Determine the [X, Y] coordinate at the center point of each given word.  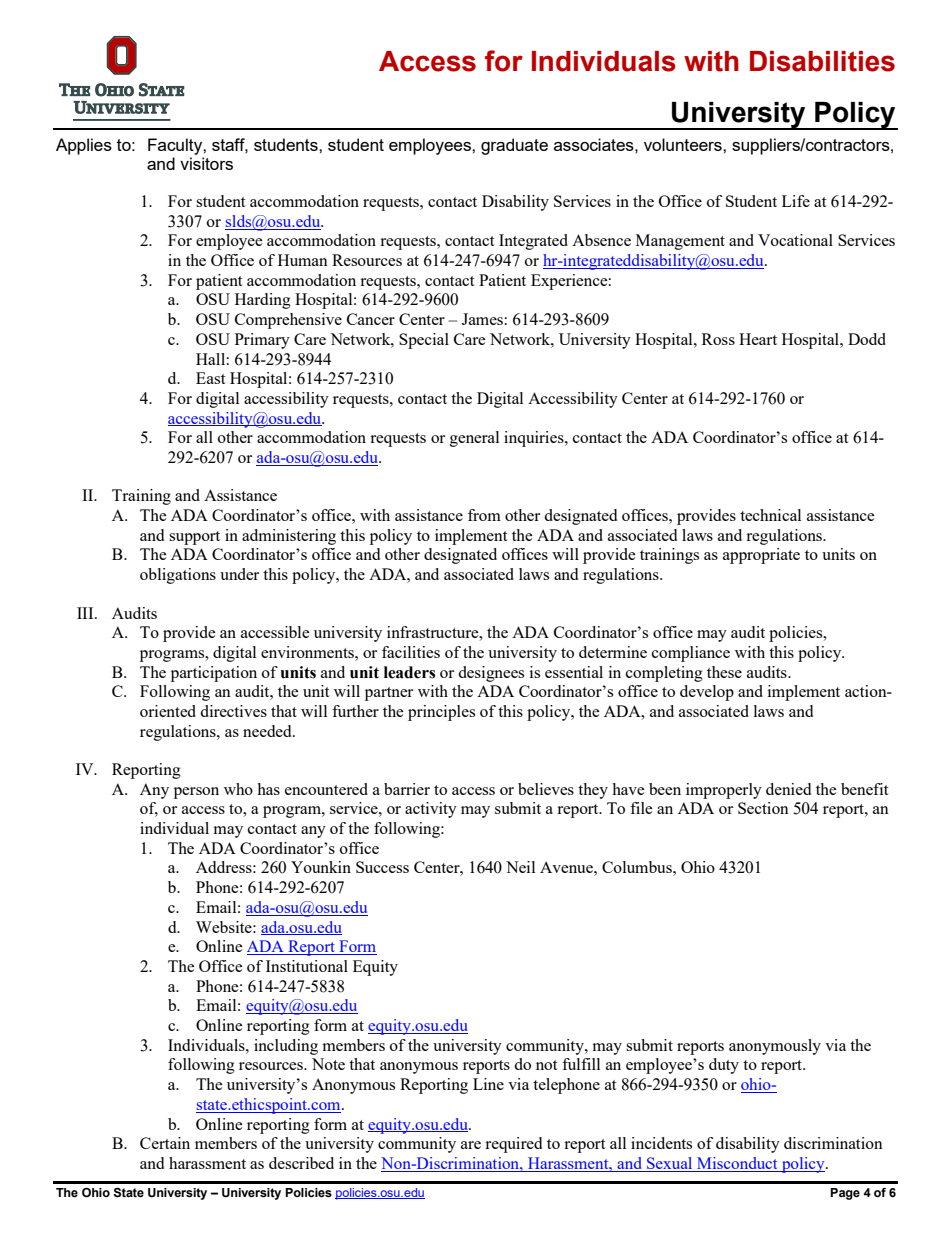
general [474, 439]
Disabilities [822, 61]
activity [431, 810]
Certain [165, 1143]
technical [770, 515]
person [196, 793]
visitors [206, 163]
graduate [514, 146]
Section [763, 808]
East [210, 378]
